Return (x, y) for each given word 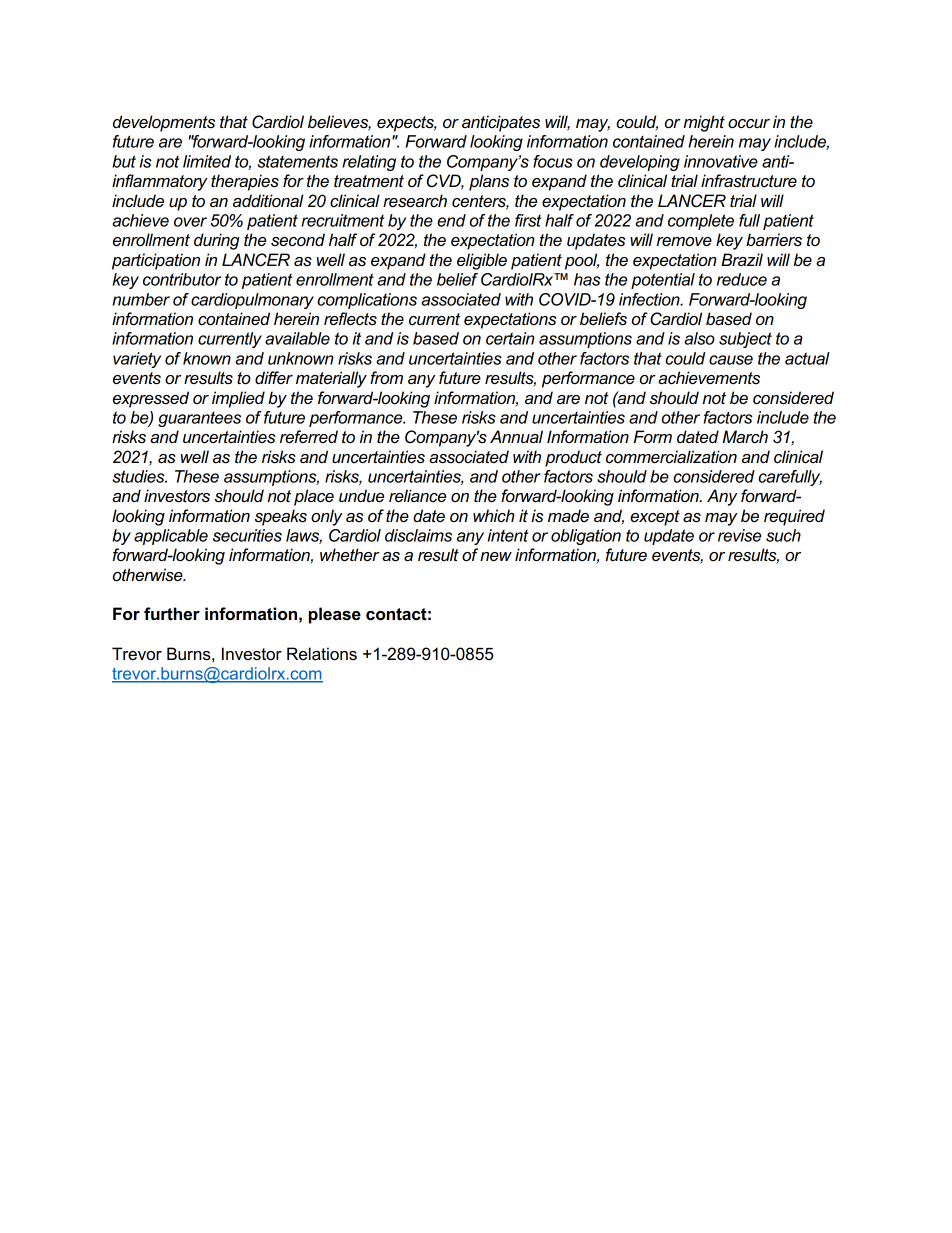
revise (739, 535)
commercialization (671, 457)
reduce (742, 279)
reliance (417, 496)
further (172, 614)
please (335, 615)
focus (553, 161)
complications (367, 301)
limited (207, 161)
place (314, 497)
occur (749, 124)
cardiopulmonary (252, 301)
